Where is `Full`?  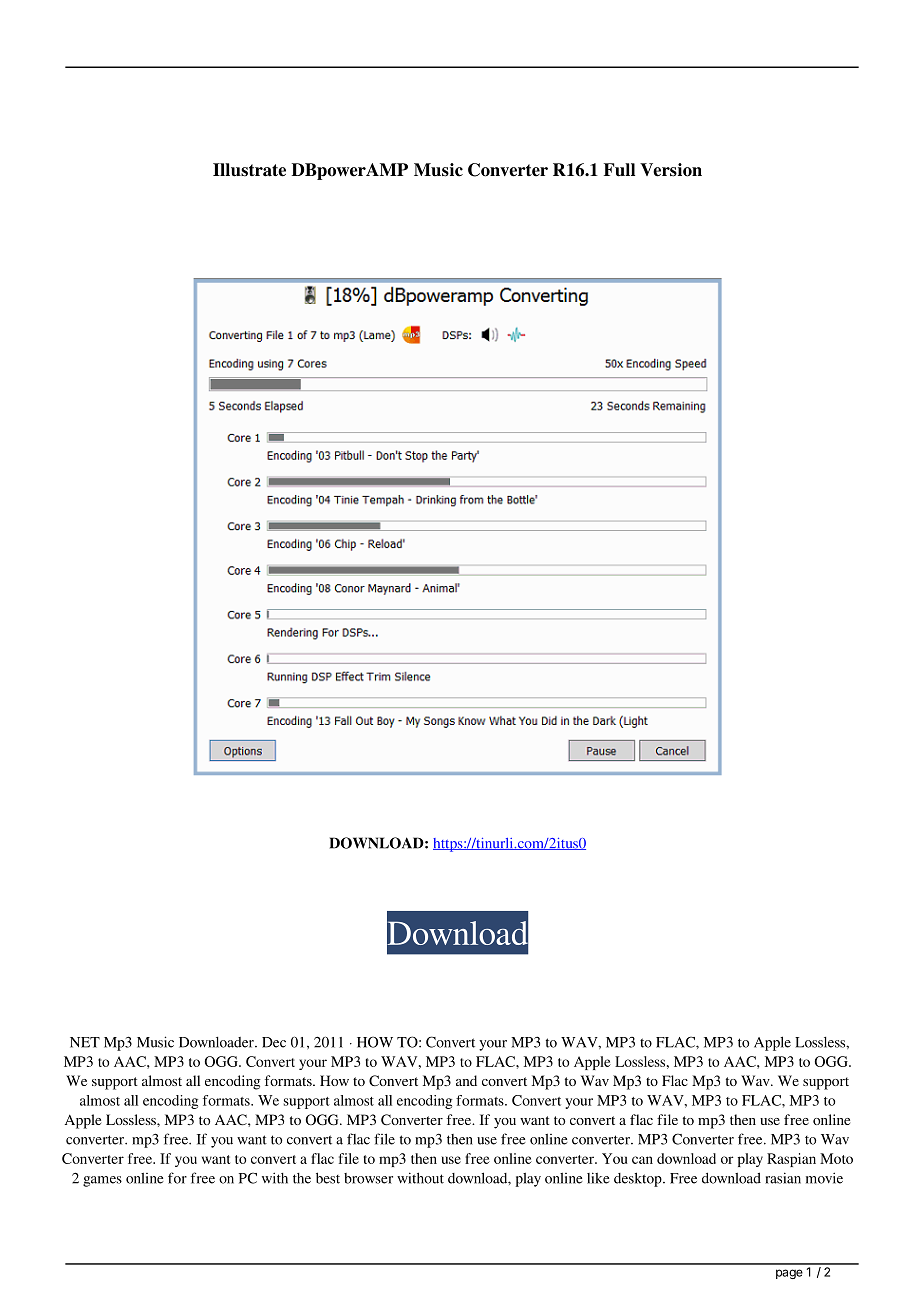 Full is located at coordinates (619, 170).
